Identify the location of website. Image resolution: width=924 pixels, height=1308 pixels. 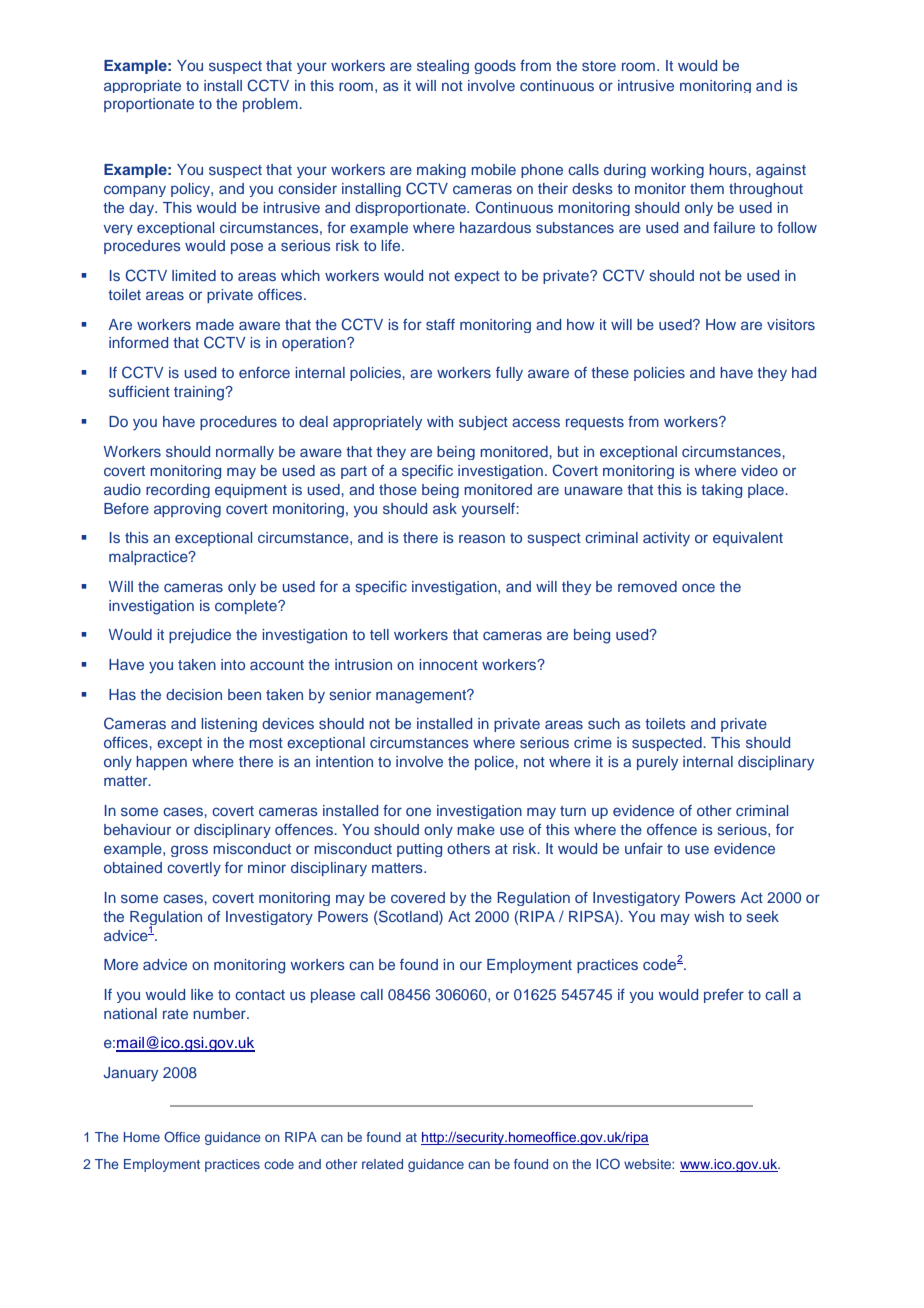
(648, 1164).
